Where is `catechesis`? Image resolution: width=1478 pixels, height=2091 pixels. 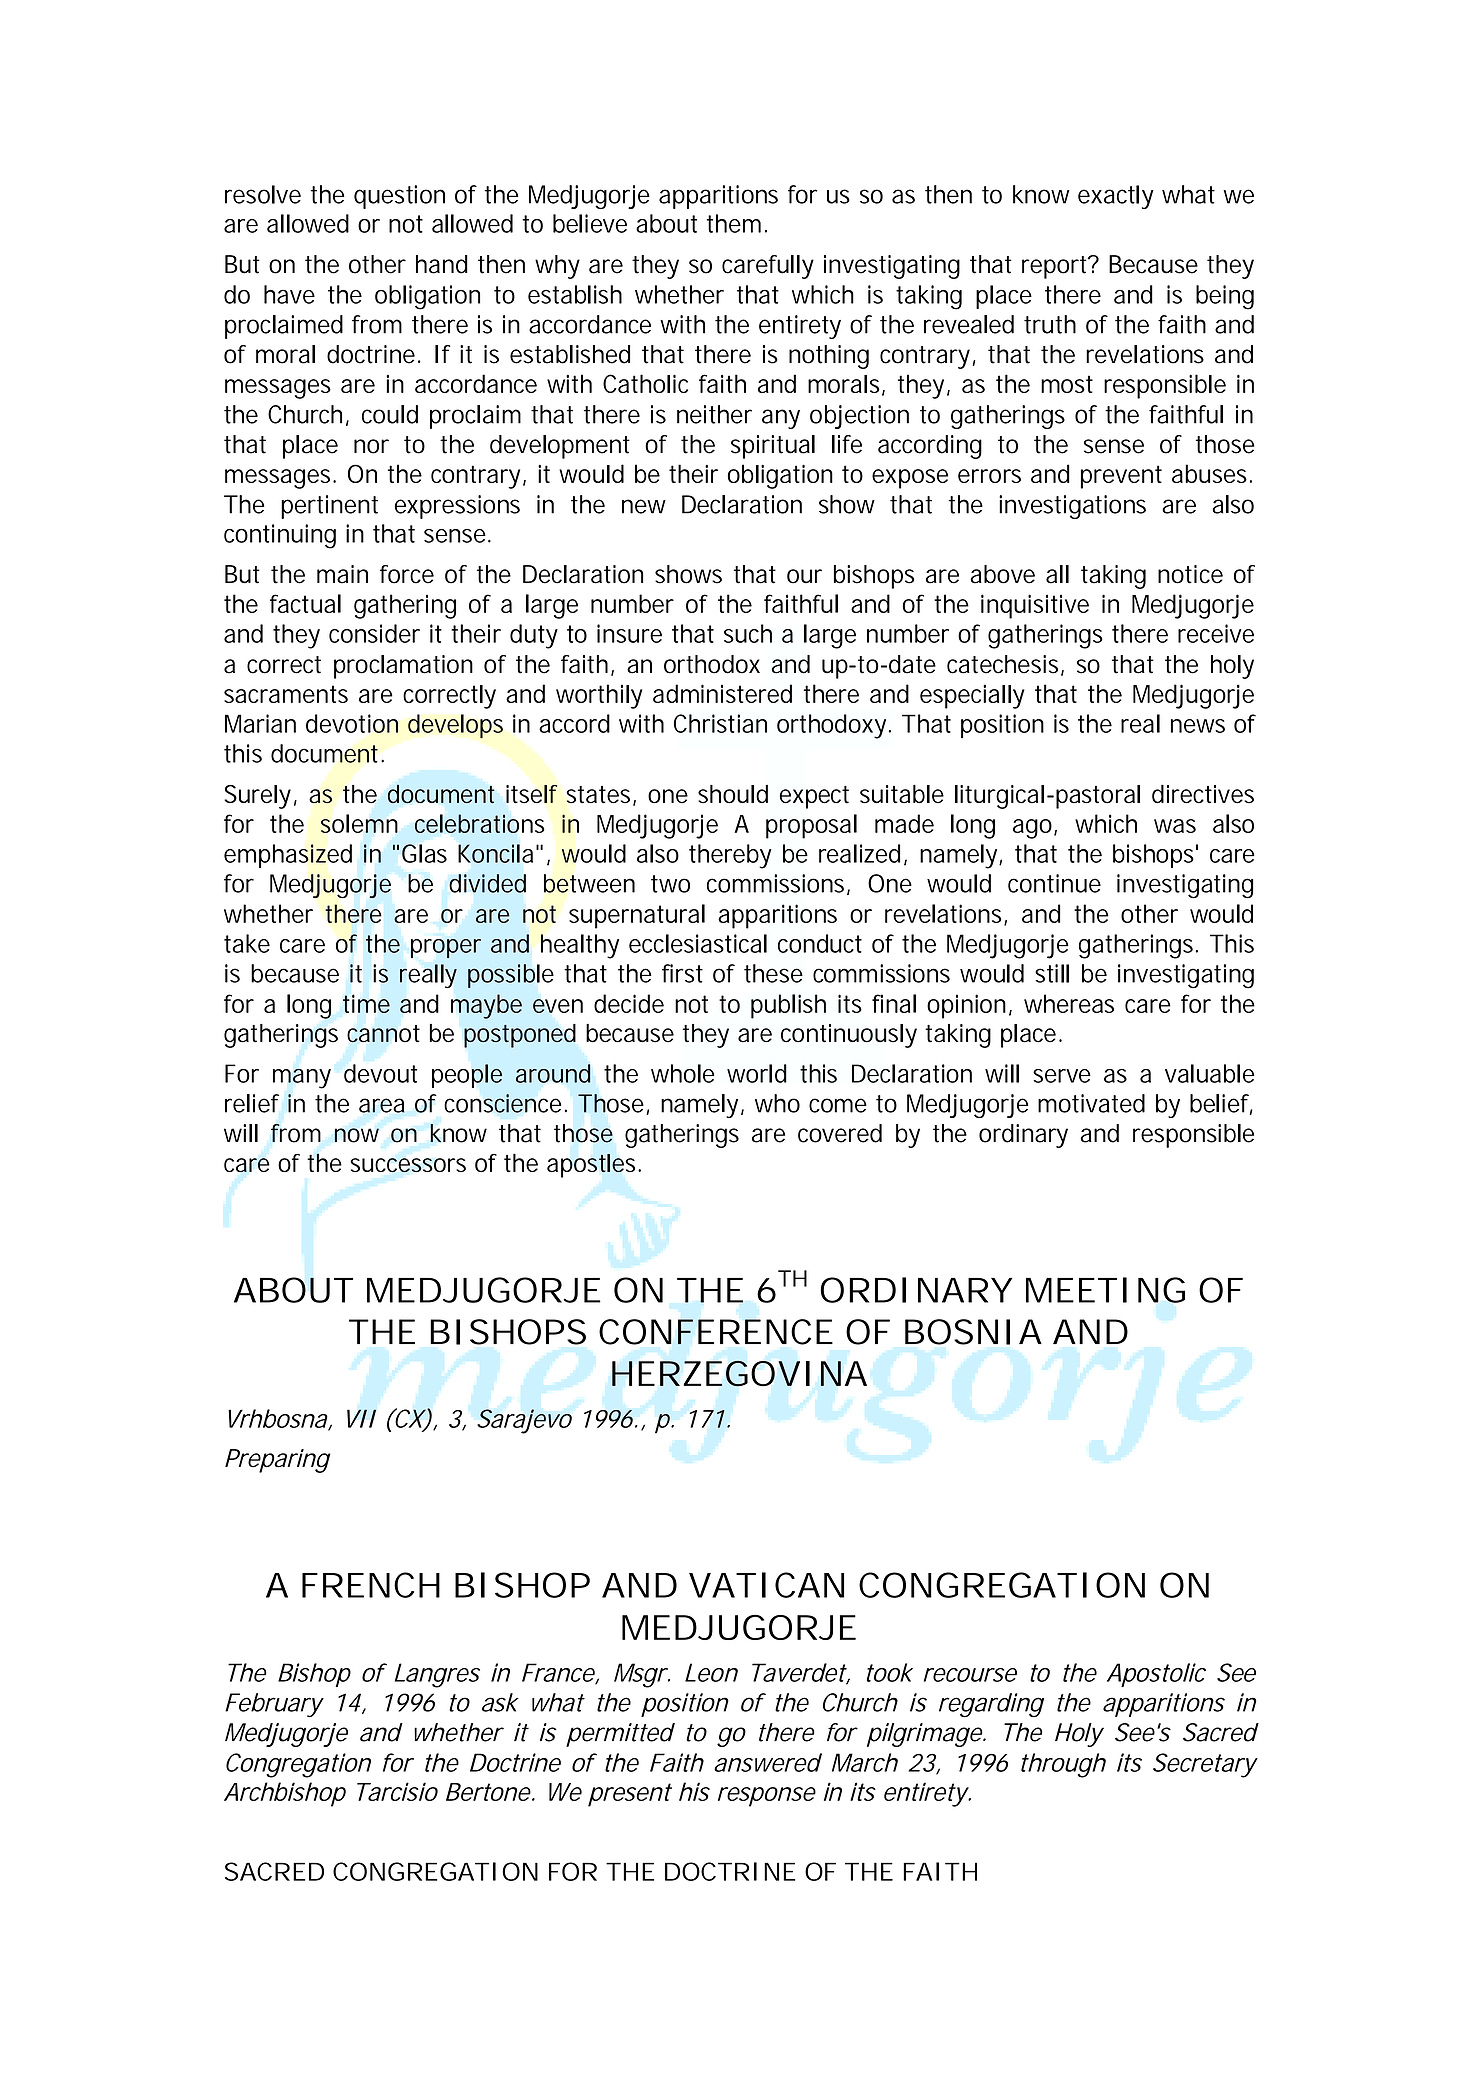
catechesis is located at coordinates (1002, 664).
